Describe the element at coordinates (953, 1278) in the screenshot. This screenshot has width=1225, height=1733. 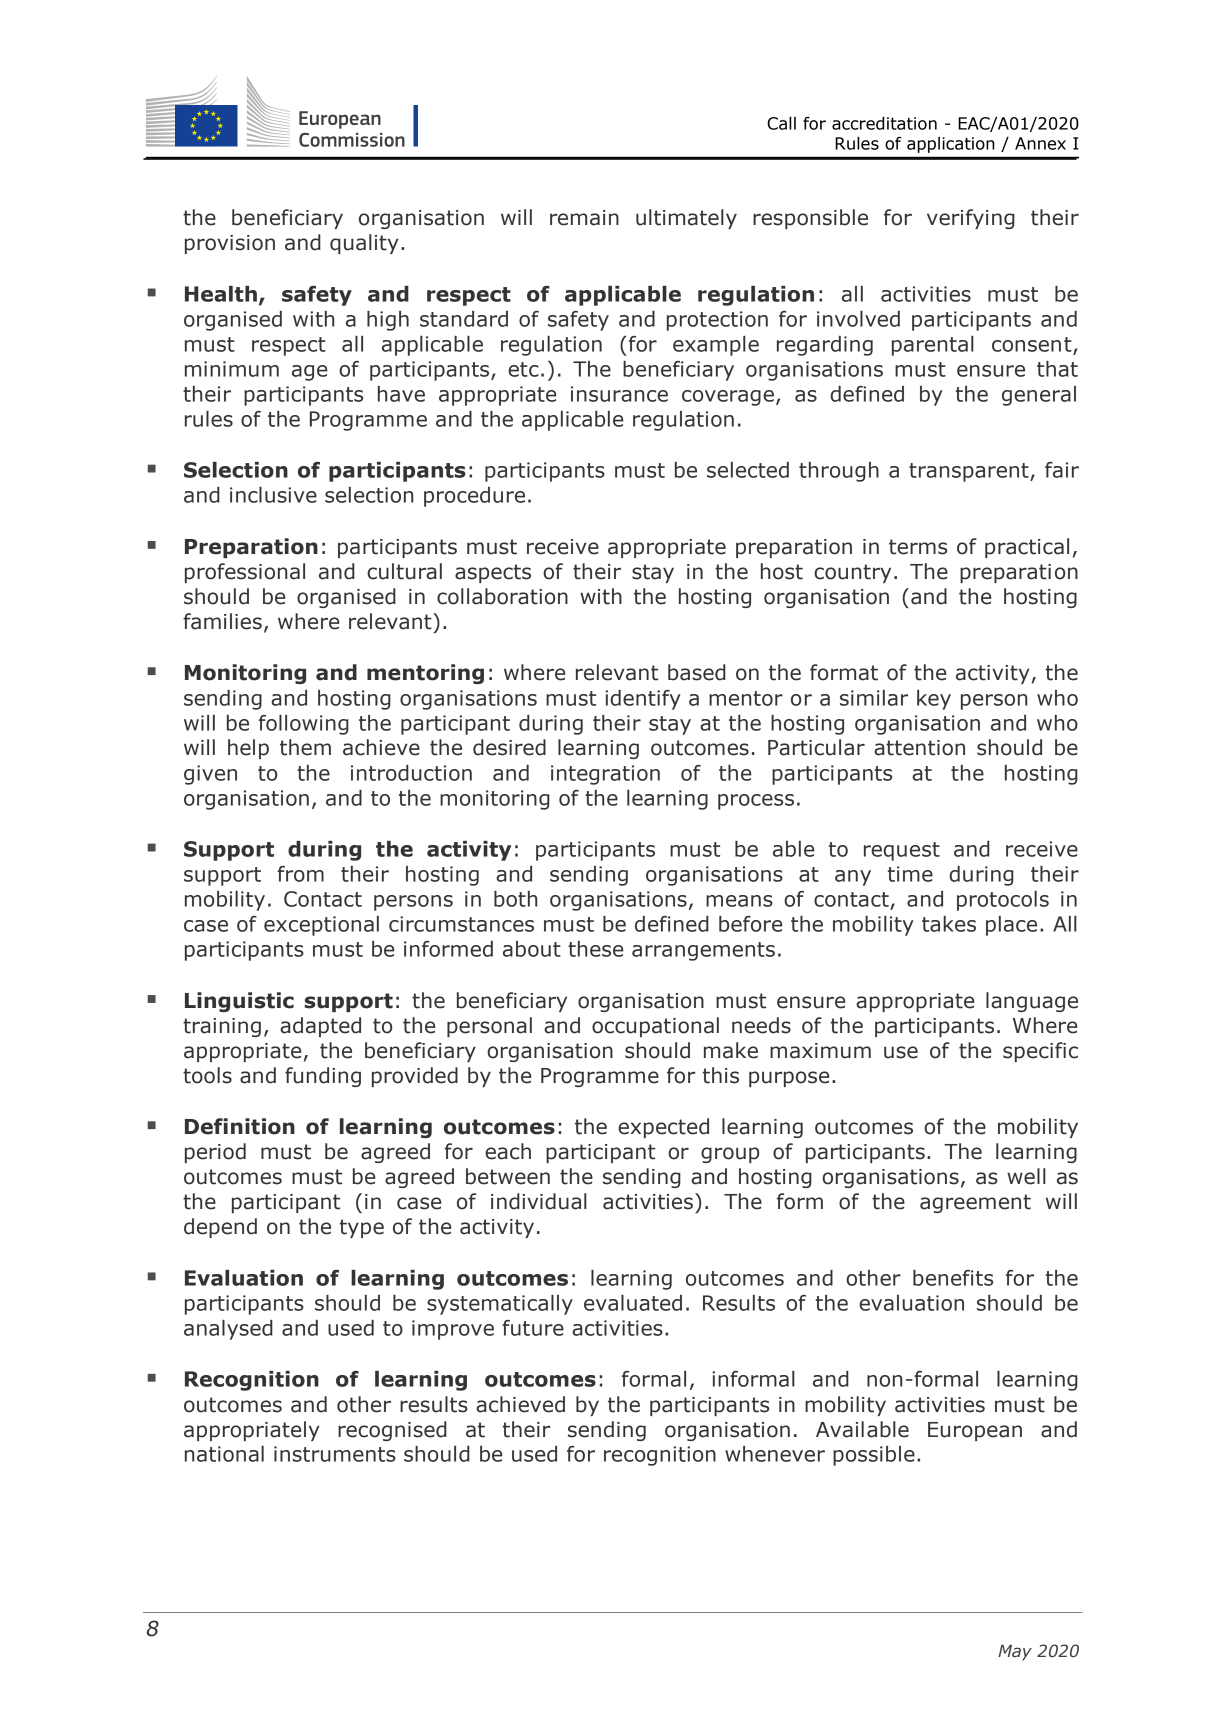
I see `benefits` at that location.
